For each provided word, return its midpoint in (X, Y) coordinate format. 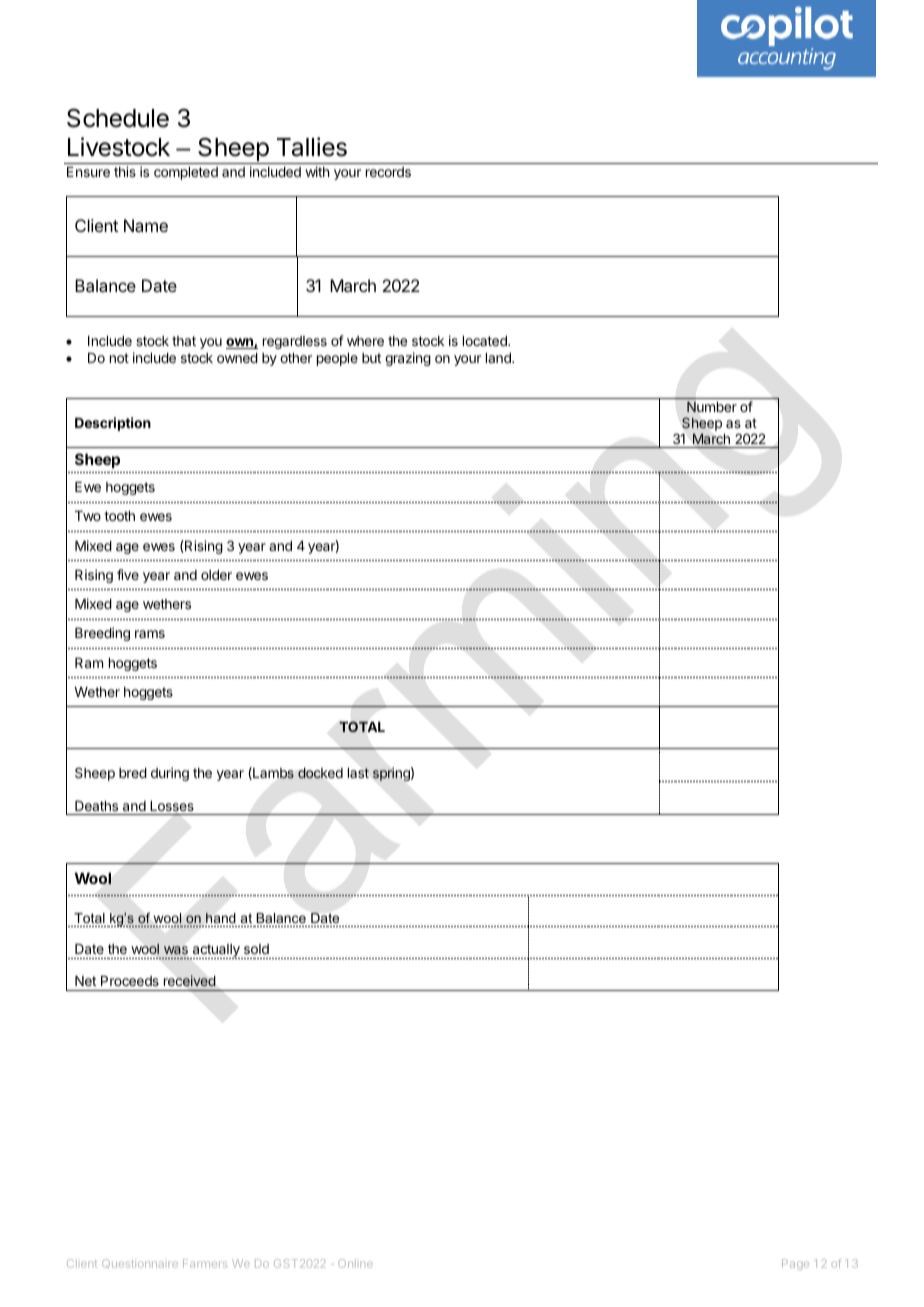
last (358, 773)
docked (320, 773)
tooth (119, 516)
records (388, 172)
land (499, 358)
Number (712, 406)
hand (221, 918)
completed (186, 173)
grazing (408, 359)
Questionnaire (140, 1263)
